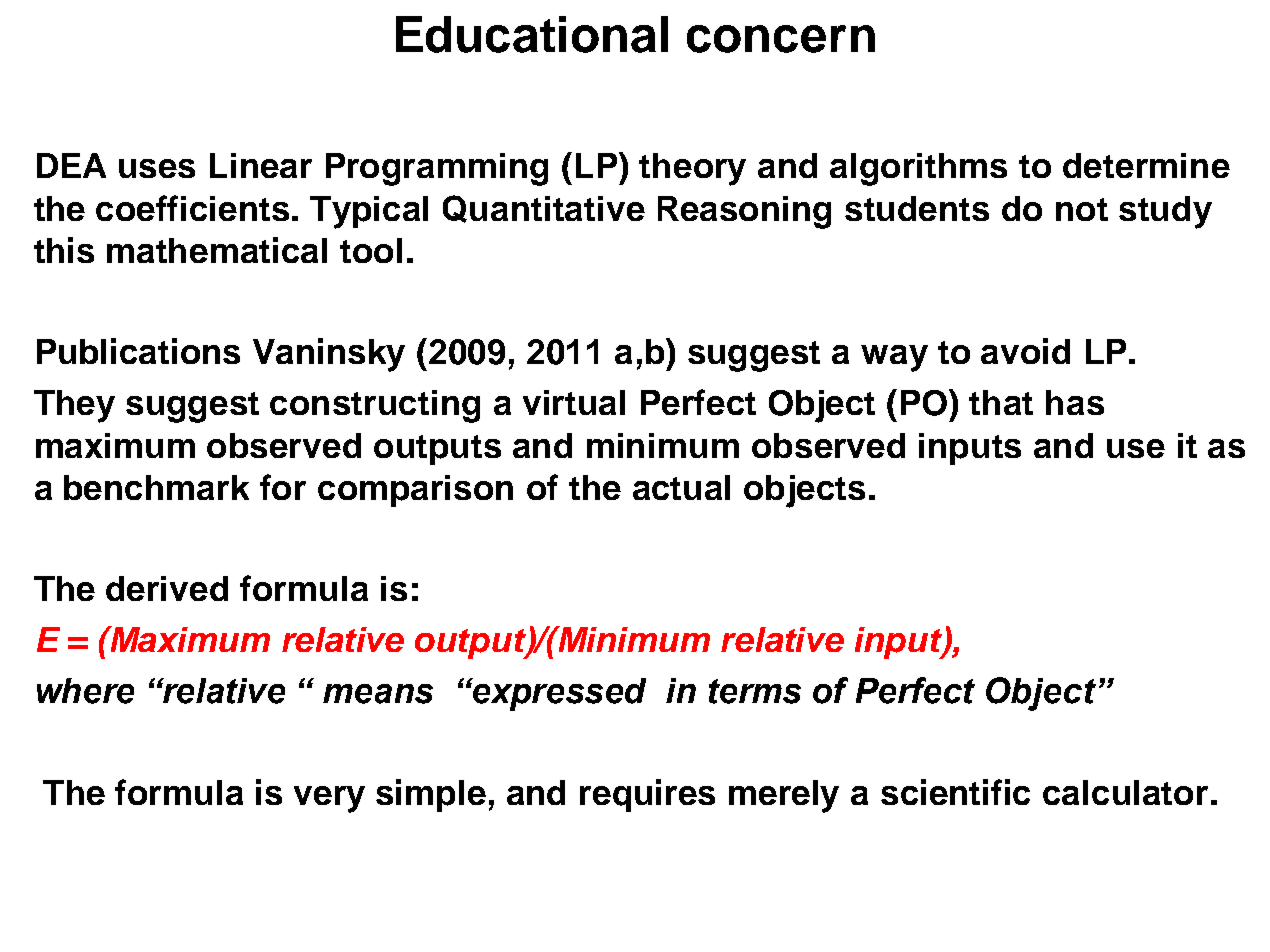 Image resolution: width=1270 pixels, height=952 pixels. I want to click on that, so click(1001, 402).
